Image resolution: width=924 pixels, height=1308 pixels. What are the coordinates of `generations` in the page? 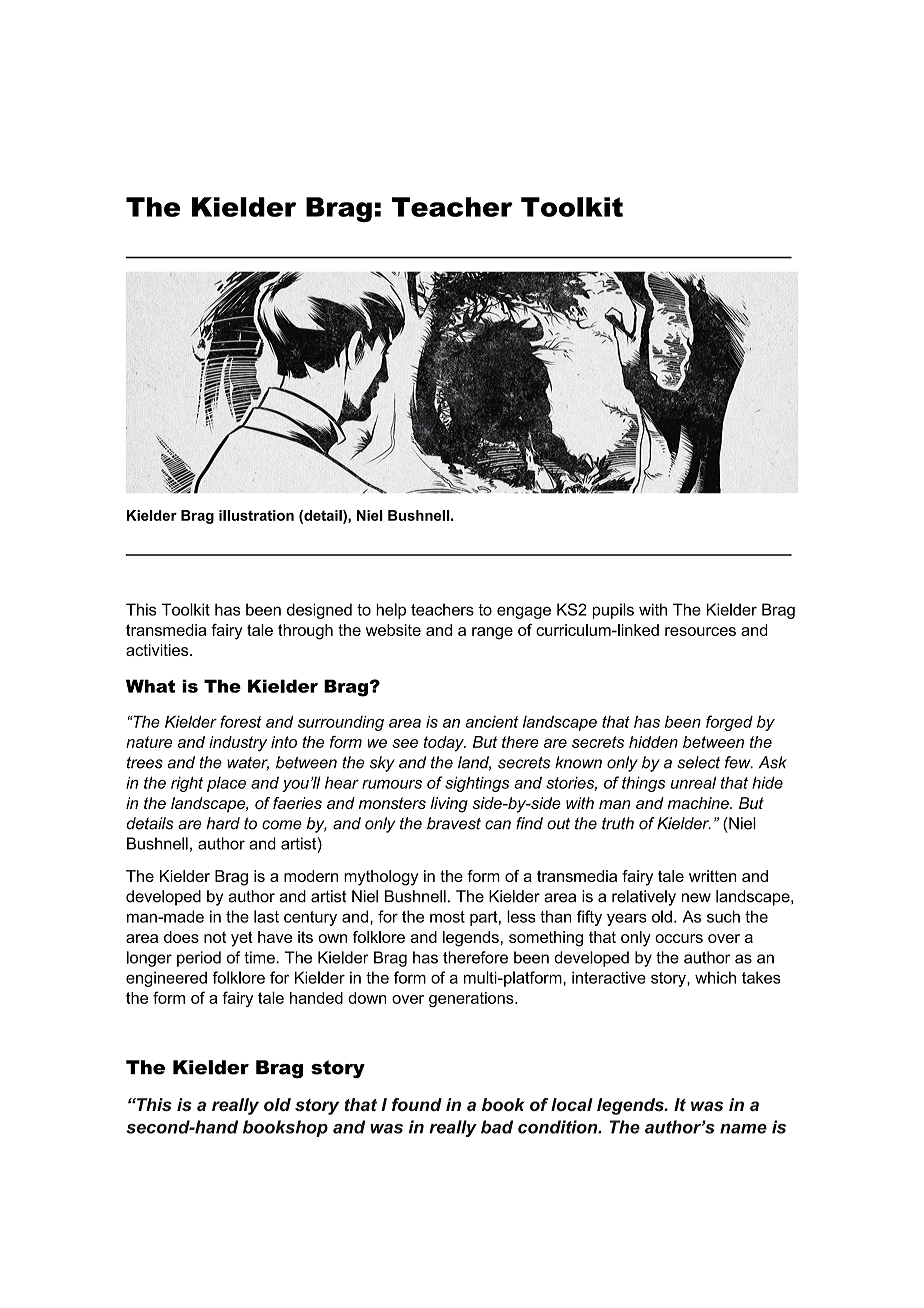 It's located at (472, 999).
